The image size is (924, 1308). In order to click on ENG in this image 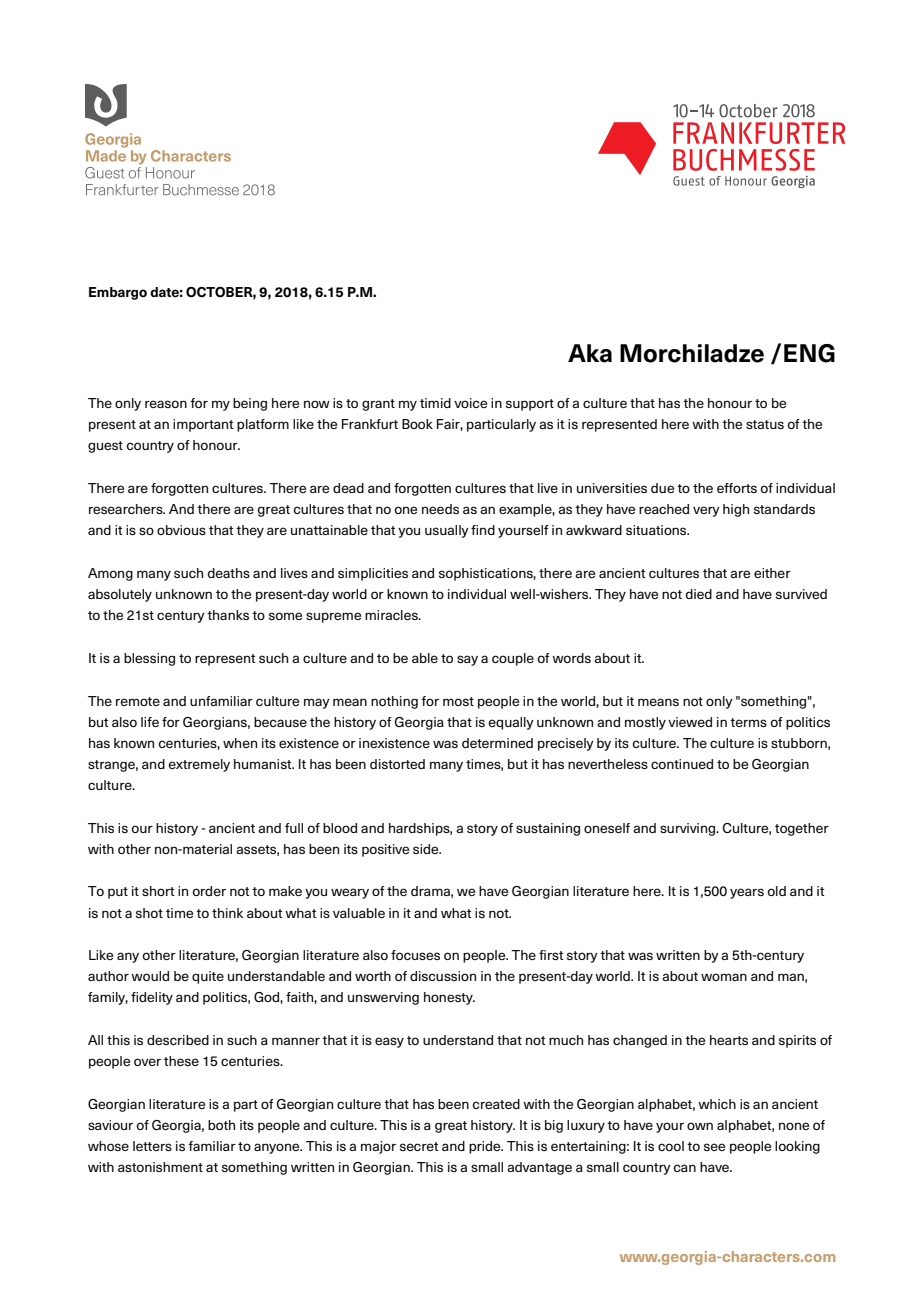, I will do `click(809, 353)`.
